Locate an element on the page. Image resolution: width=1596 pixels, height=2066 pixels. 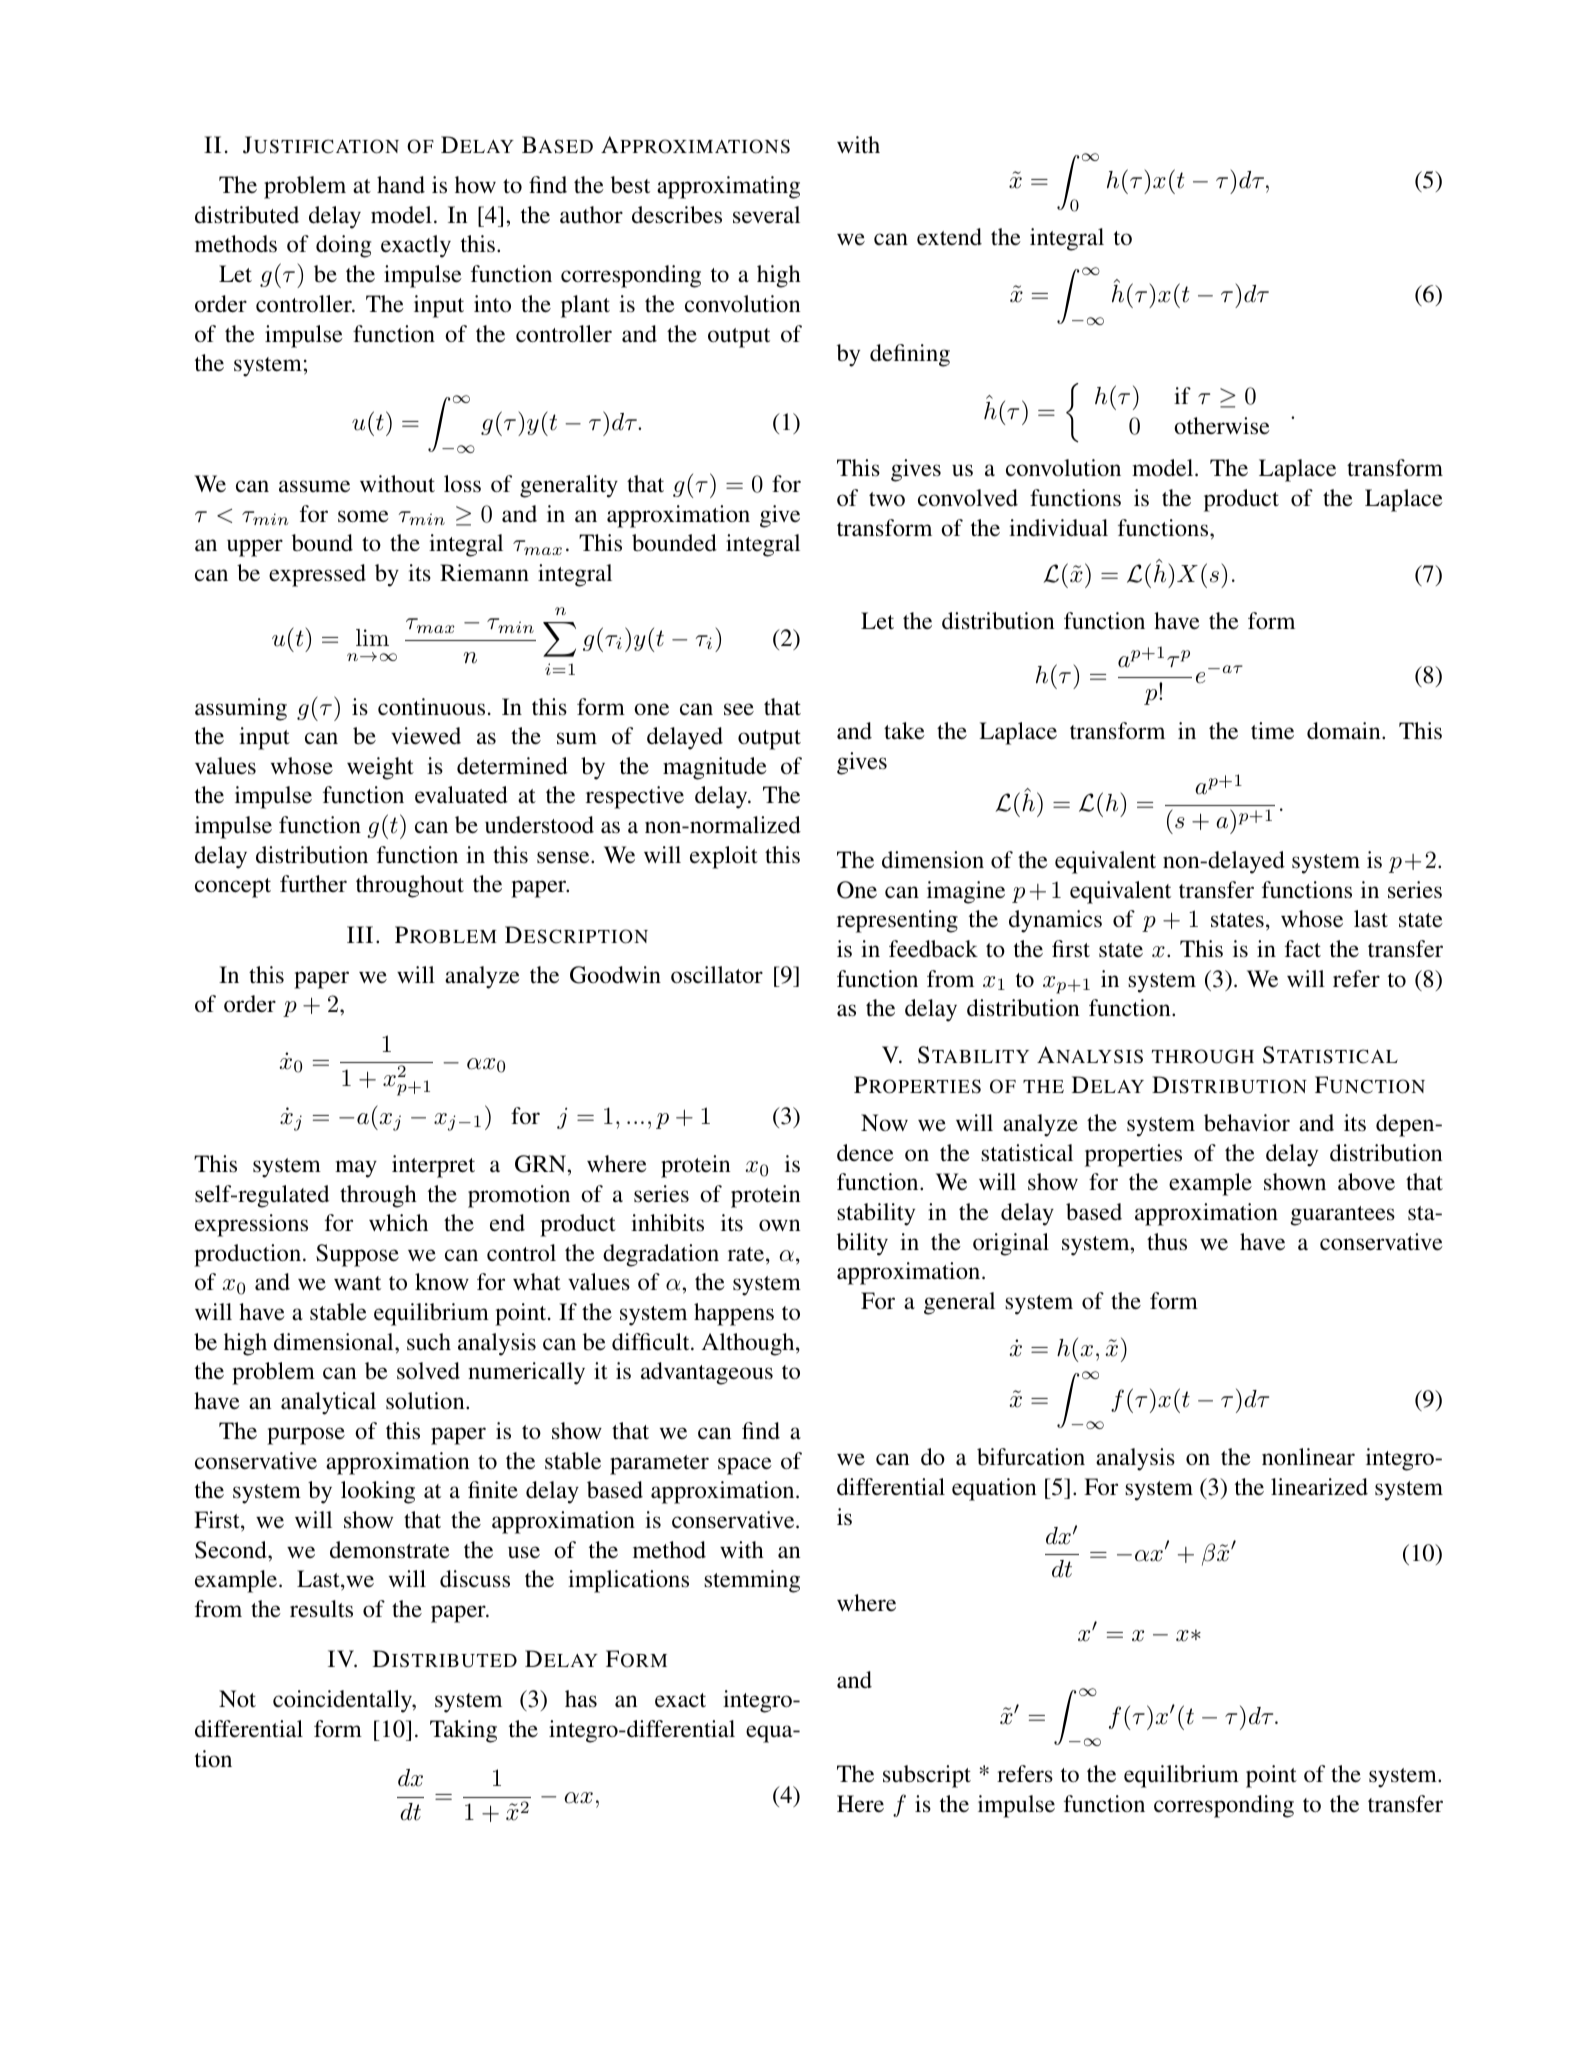
III is located at coordinates (360, 934).
